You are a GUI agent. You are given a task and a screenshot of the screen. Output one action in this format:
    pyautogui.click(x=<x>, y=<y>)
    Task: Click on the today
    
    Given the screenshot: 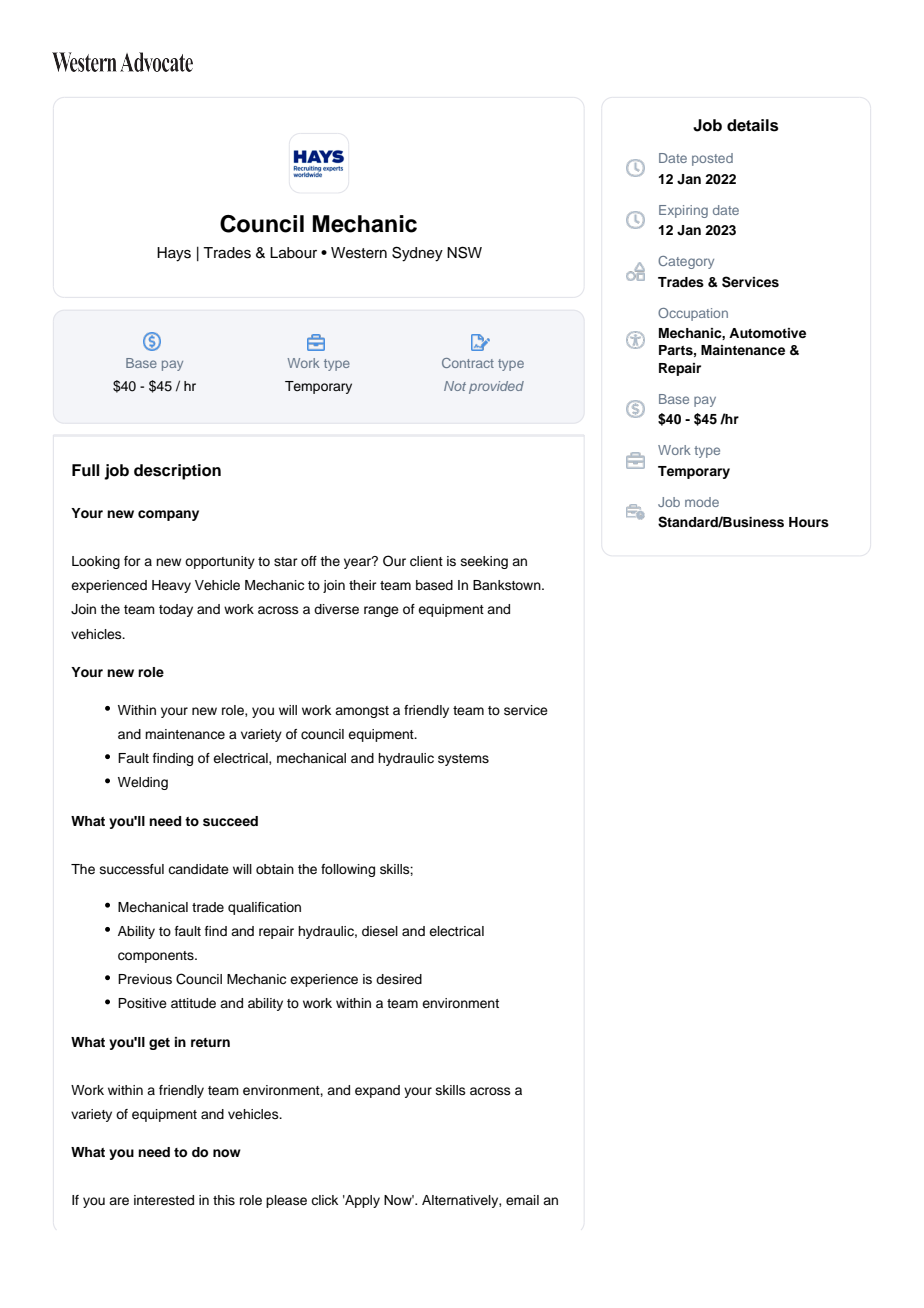 What is the action you would take?
    pyautogui.click(x=176, y=610)
